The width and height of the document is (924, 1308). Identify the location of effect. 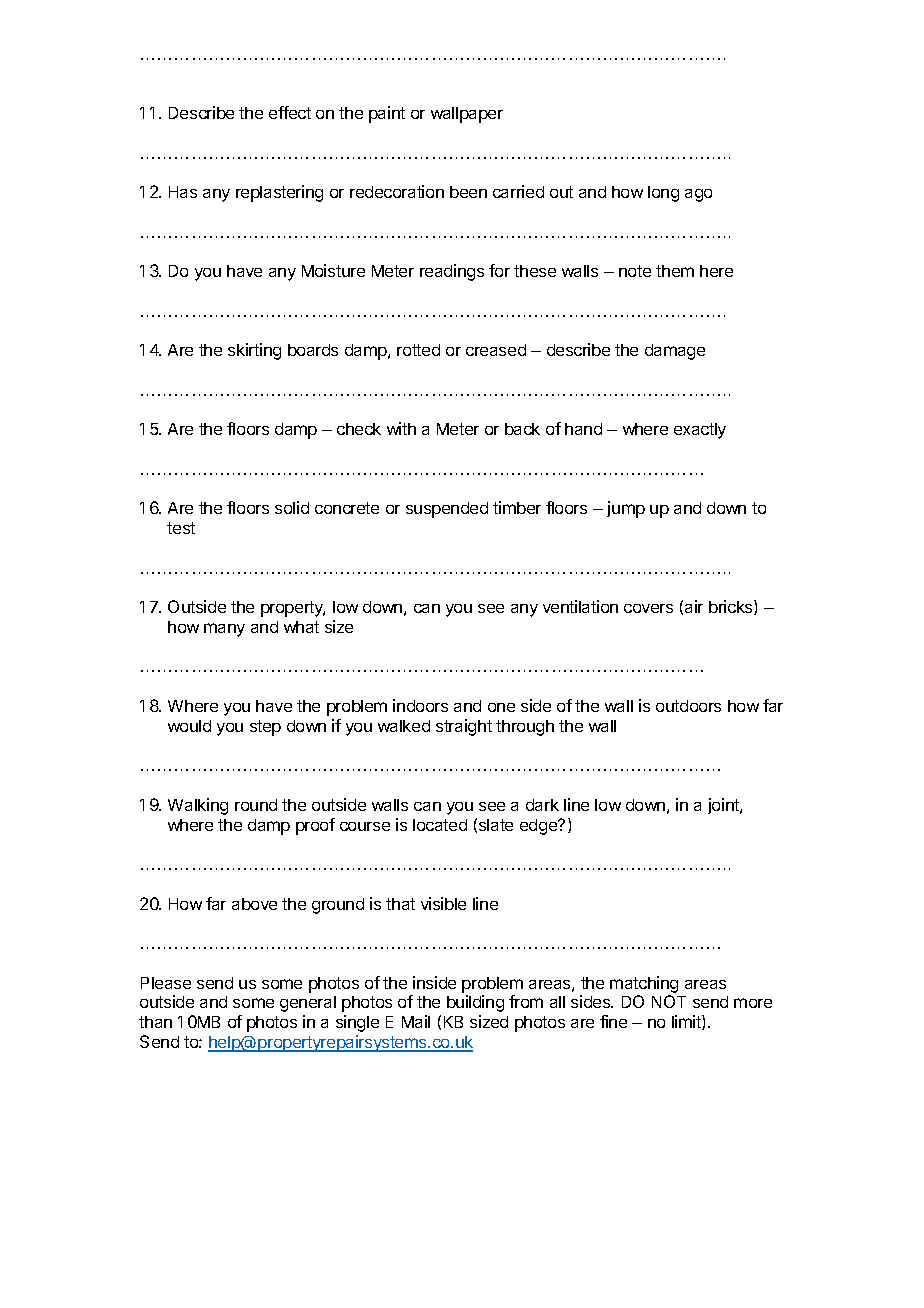
(290, 112).
